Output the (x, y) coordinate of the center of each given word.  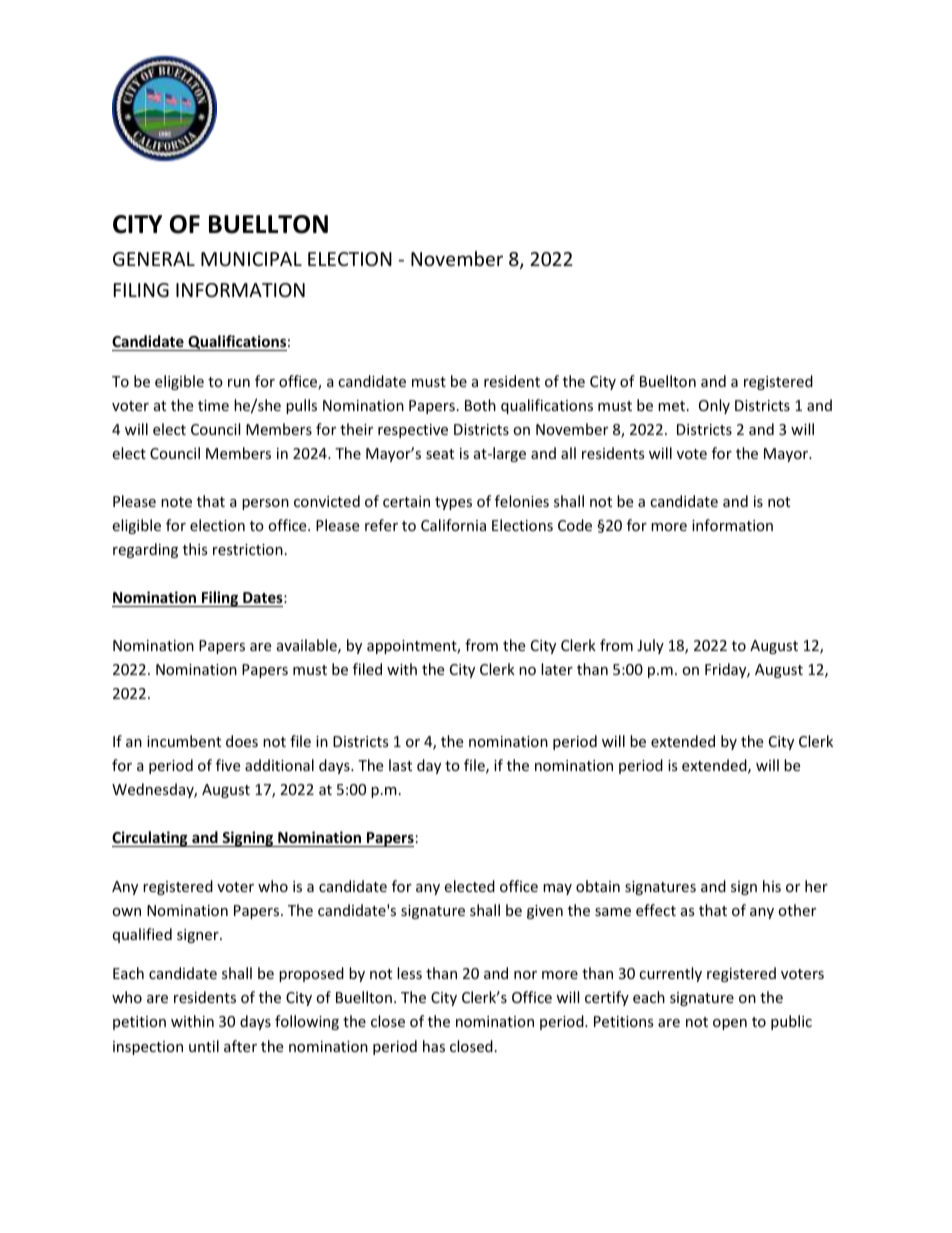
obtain (598, 886)
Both (480, 405)
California (453, 525)
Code (575, 525)
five (228, 765)
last (400, 765)
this (195, 549)
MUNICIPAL (251, 259)
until (204, 1046)
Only (714, 406)
